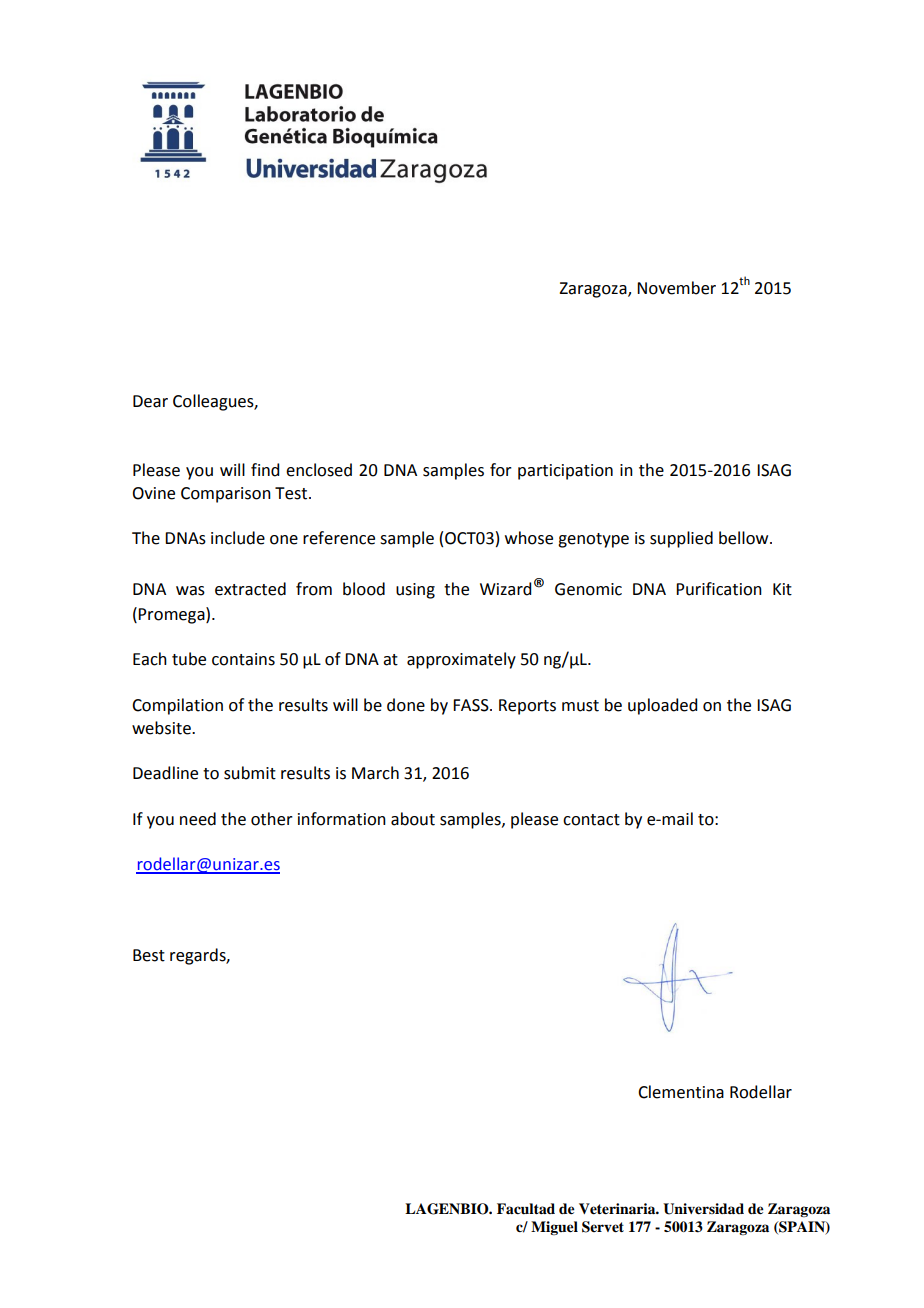  Describe the element at coordinates (591, 820) in the document. I see `contact` at that location.
